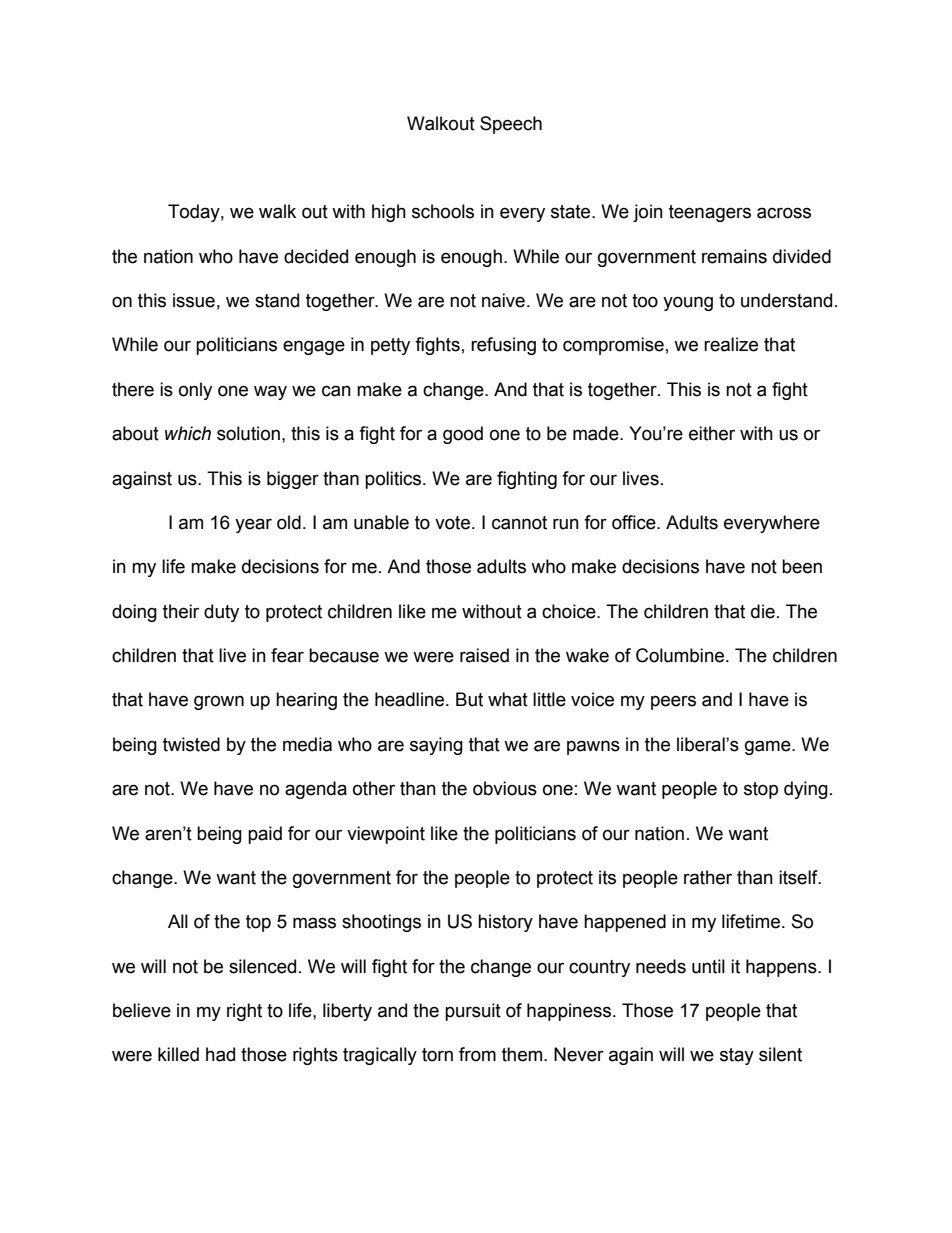  Describe the element at coordinates (503, 346) in the screenshot. I see `refusing` at that location.
